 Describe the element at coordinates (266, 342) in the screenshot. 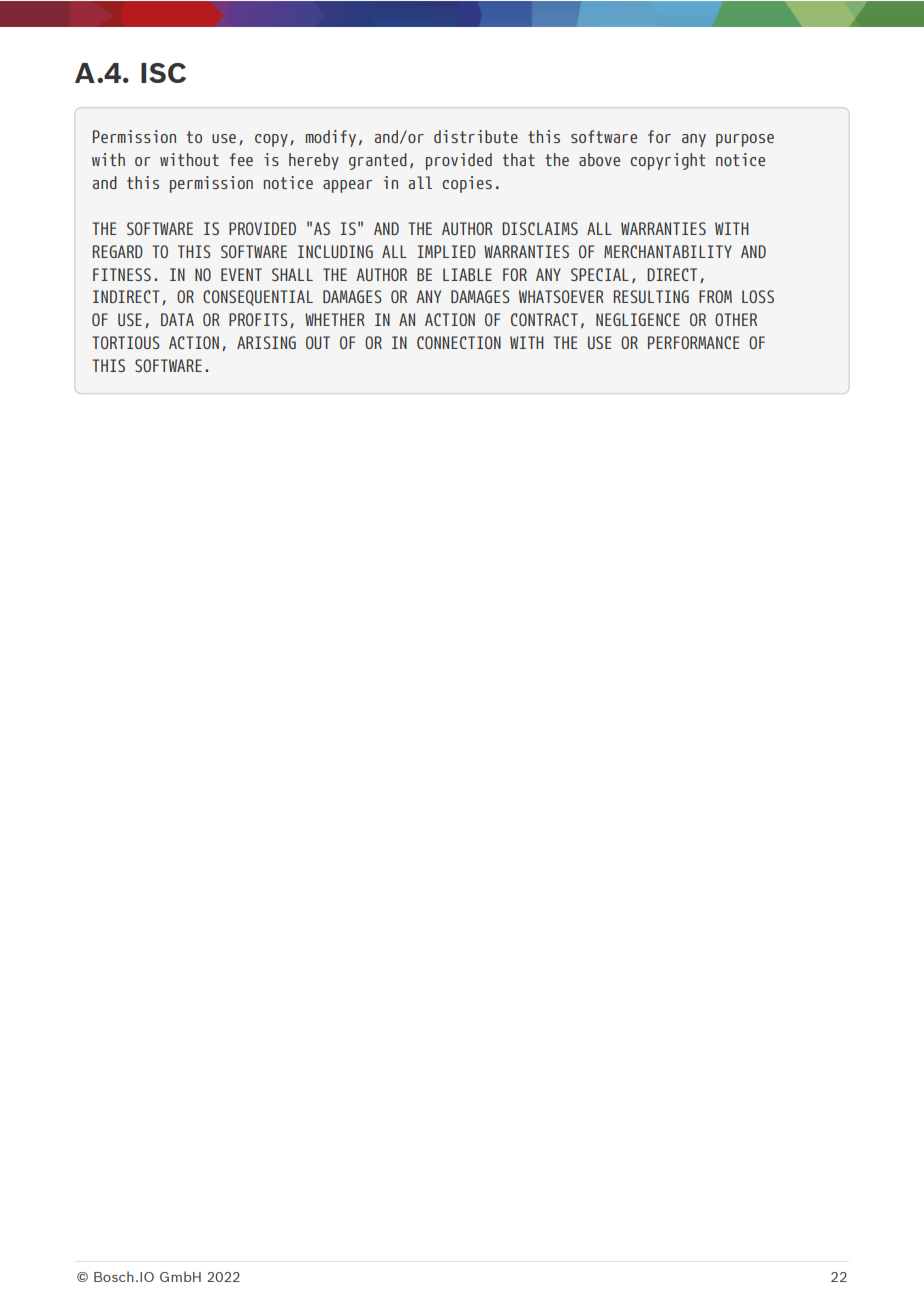

I see `ARISING` at that location.
